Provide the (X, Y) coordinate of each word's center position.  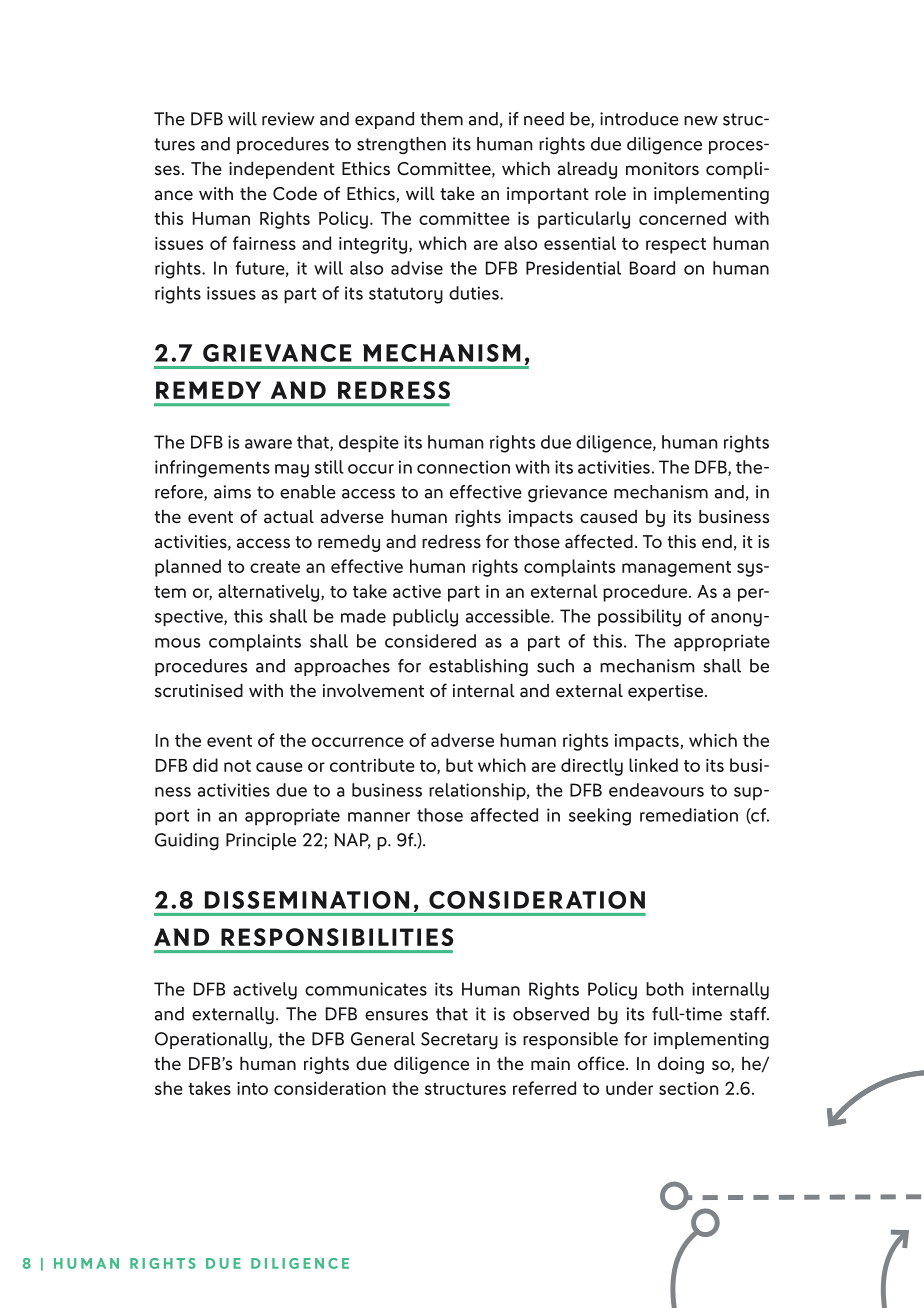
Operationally (211, 1041)
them (441, 119)
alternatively (270, 593)
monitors (662, 169)
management (676, 569)
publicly (425, 618)
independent (282, 170)
